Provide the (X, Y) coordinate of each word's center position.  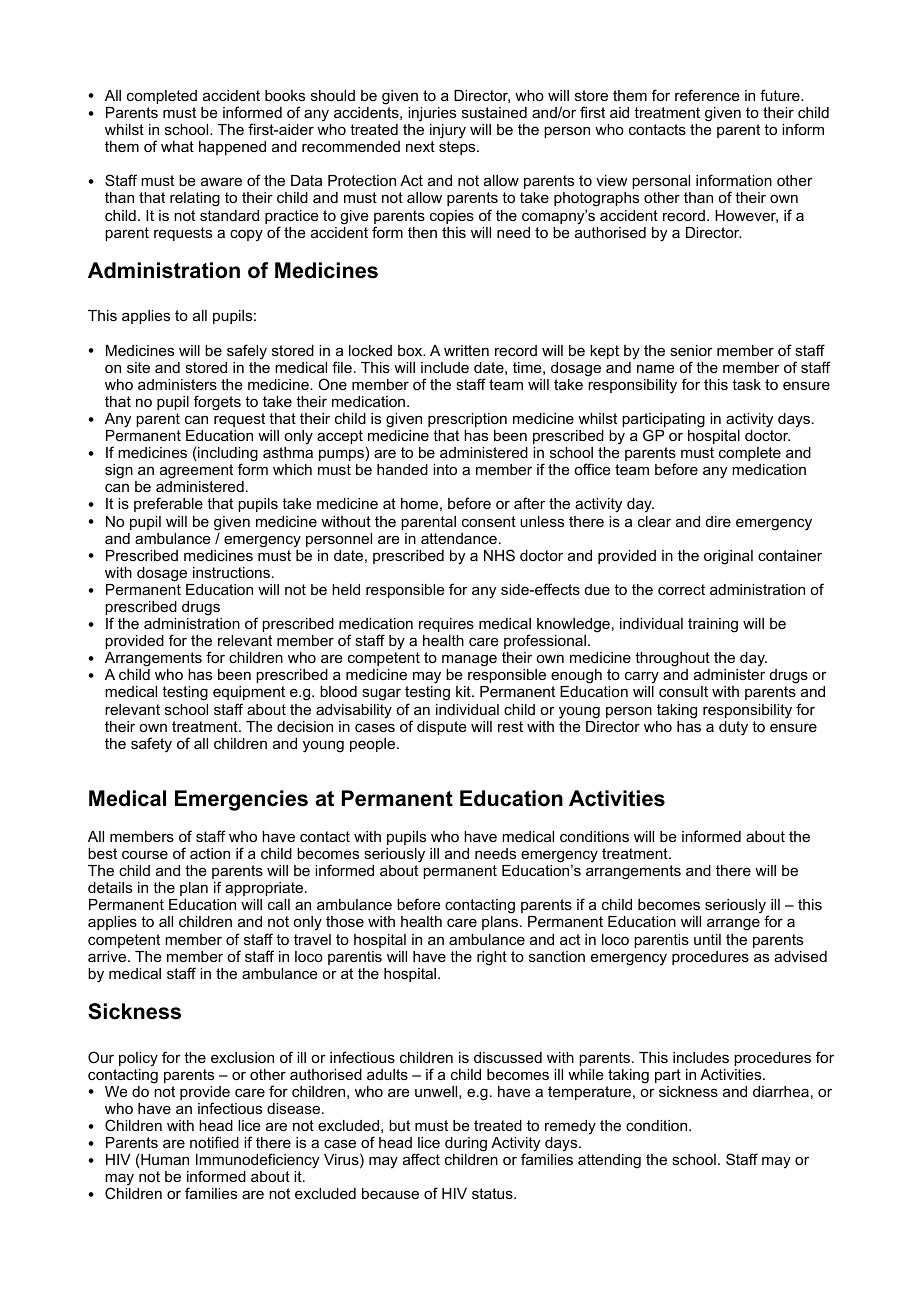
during (466, 1144)
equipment (249, 695)
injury (448, 131)
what (177, 146)
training (713, 625)
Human (165, 1159)
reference (707, 95)
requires (446, 625)
